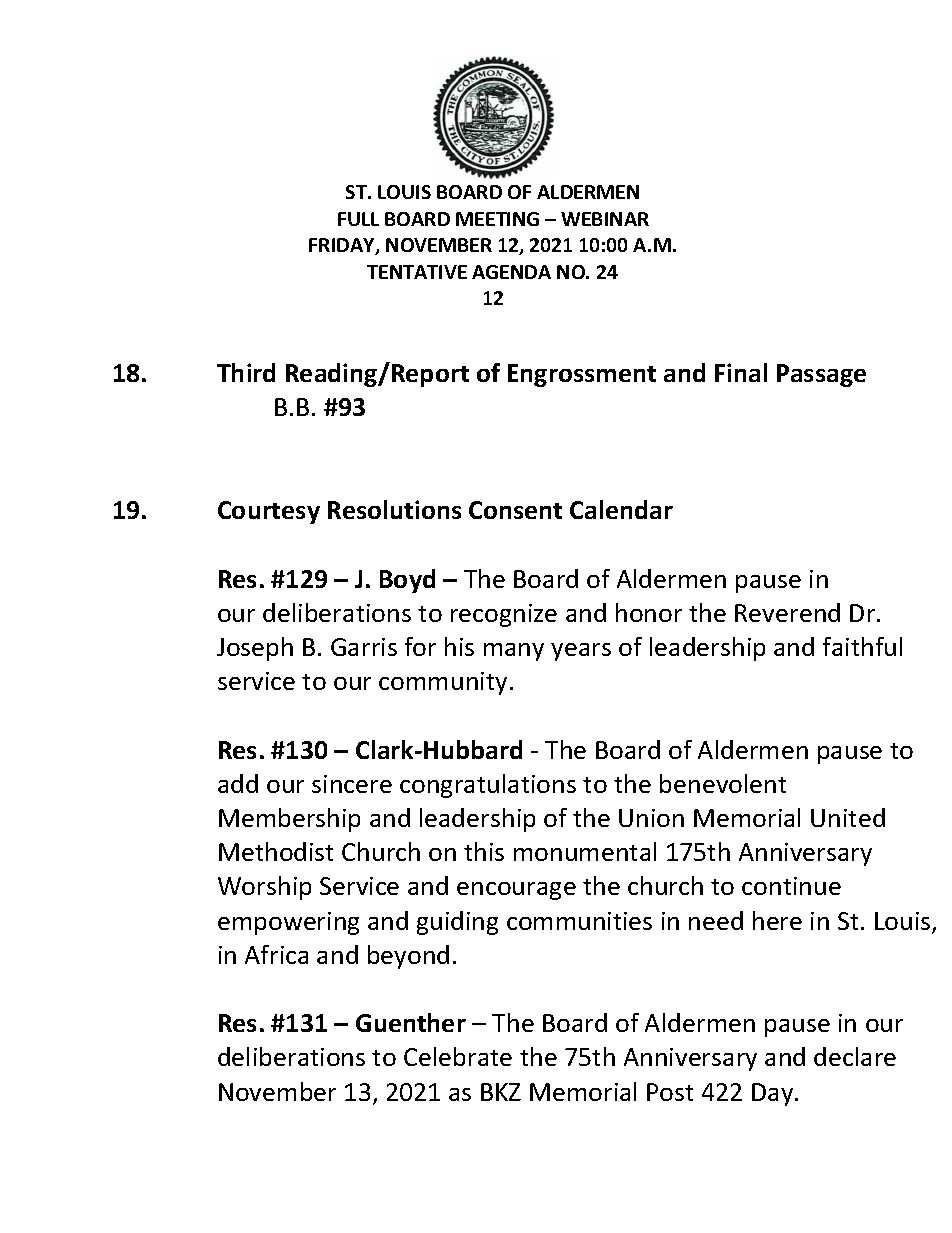 The image size is (952, 1233). Describe the element at coordinates (269, 512) in the document. I see `Courtesy` at that location.
